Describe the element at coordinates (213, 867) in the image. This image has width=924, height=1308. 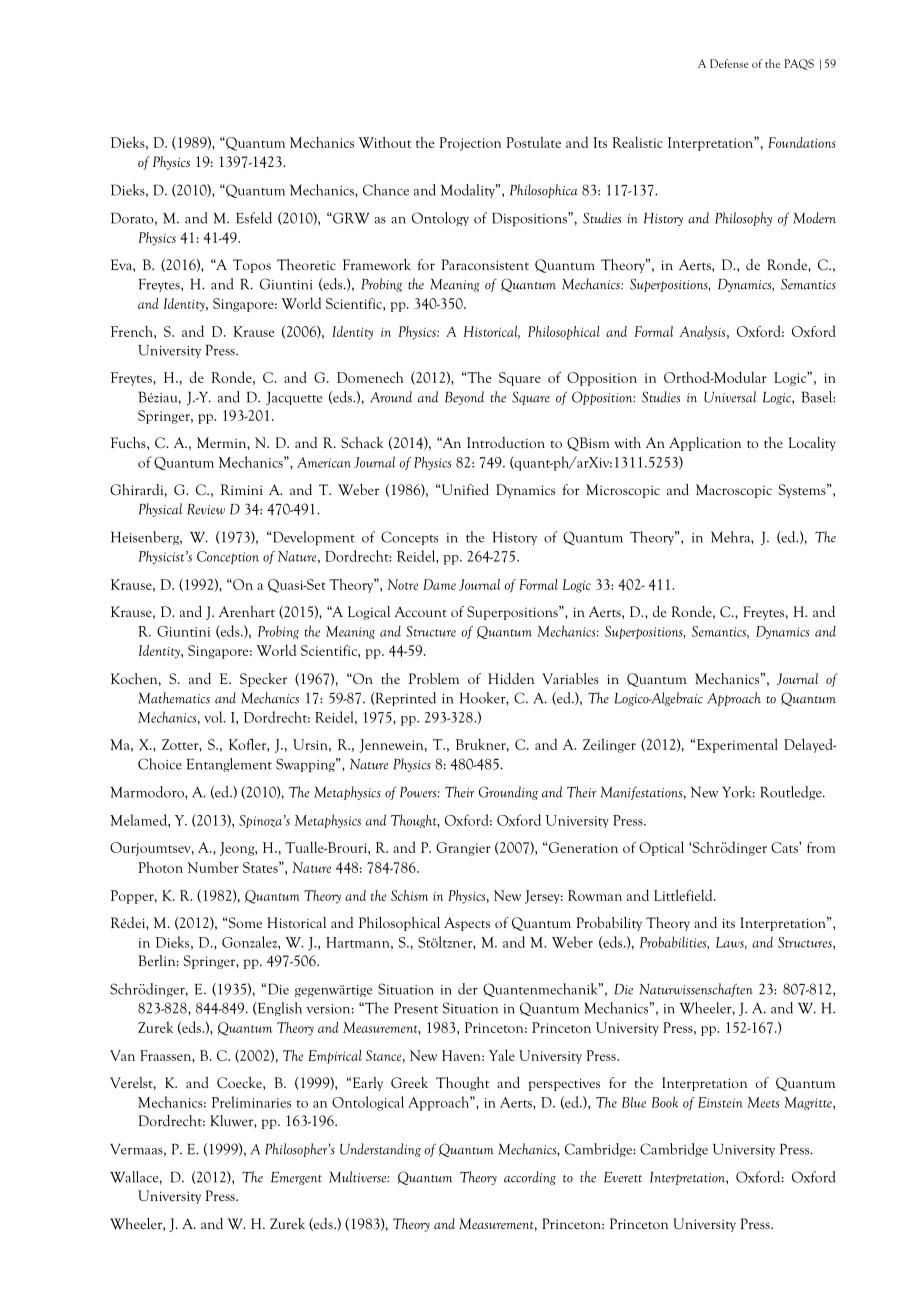
I see `Number` at that location.
